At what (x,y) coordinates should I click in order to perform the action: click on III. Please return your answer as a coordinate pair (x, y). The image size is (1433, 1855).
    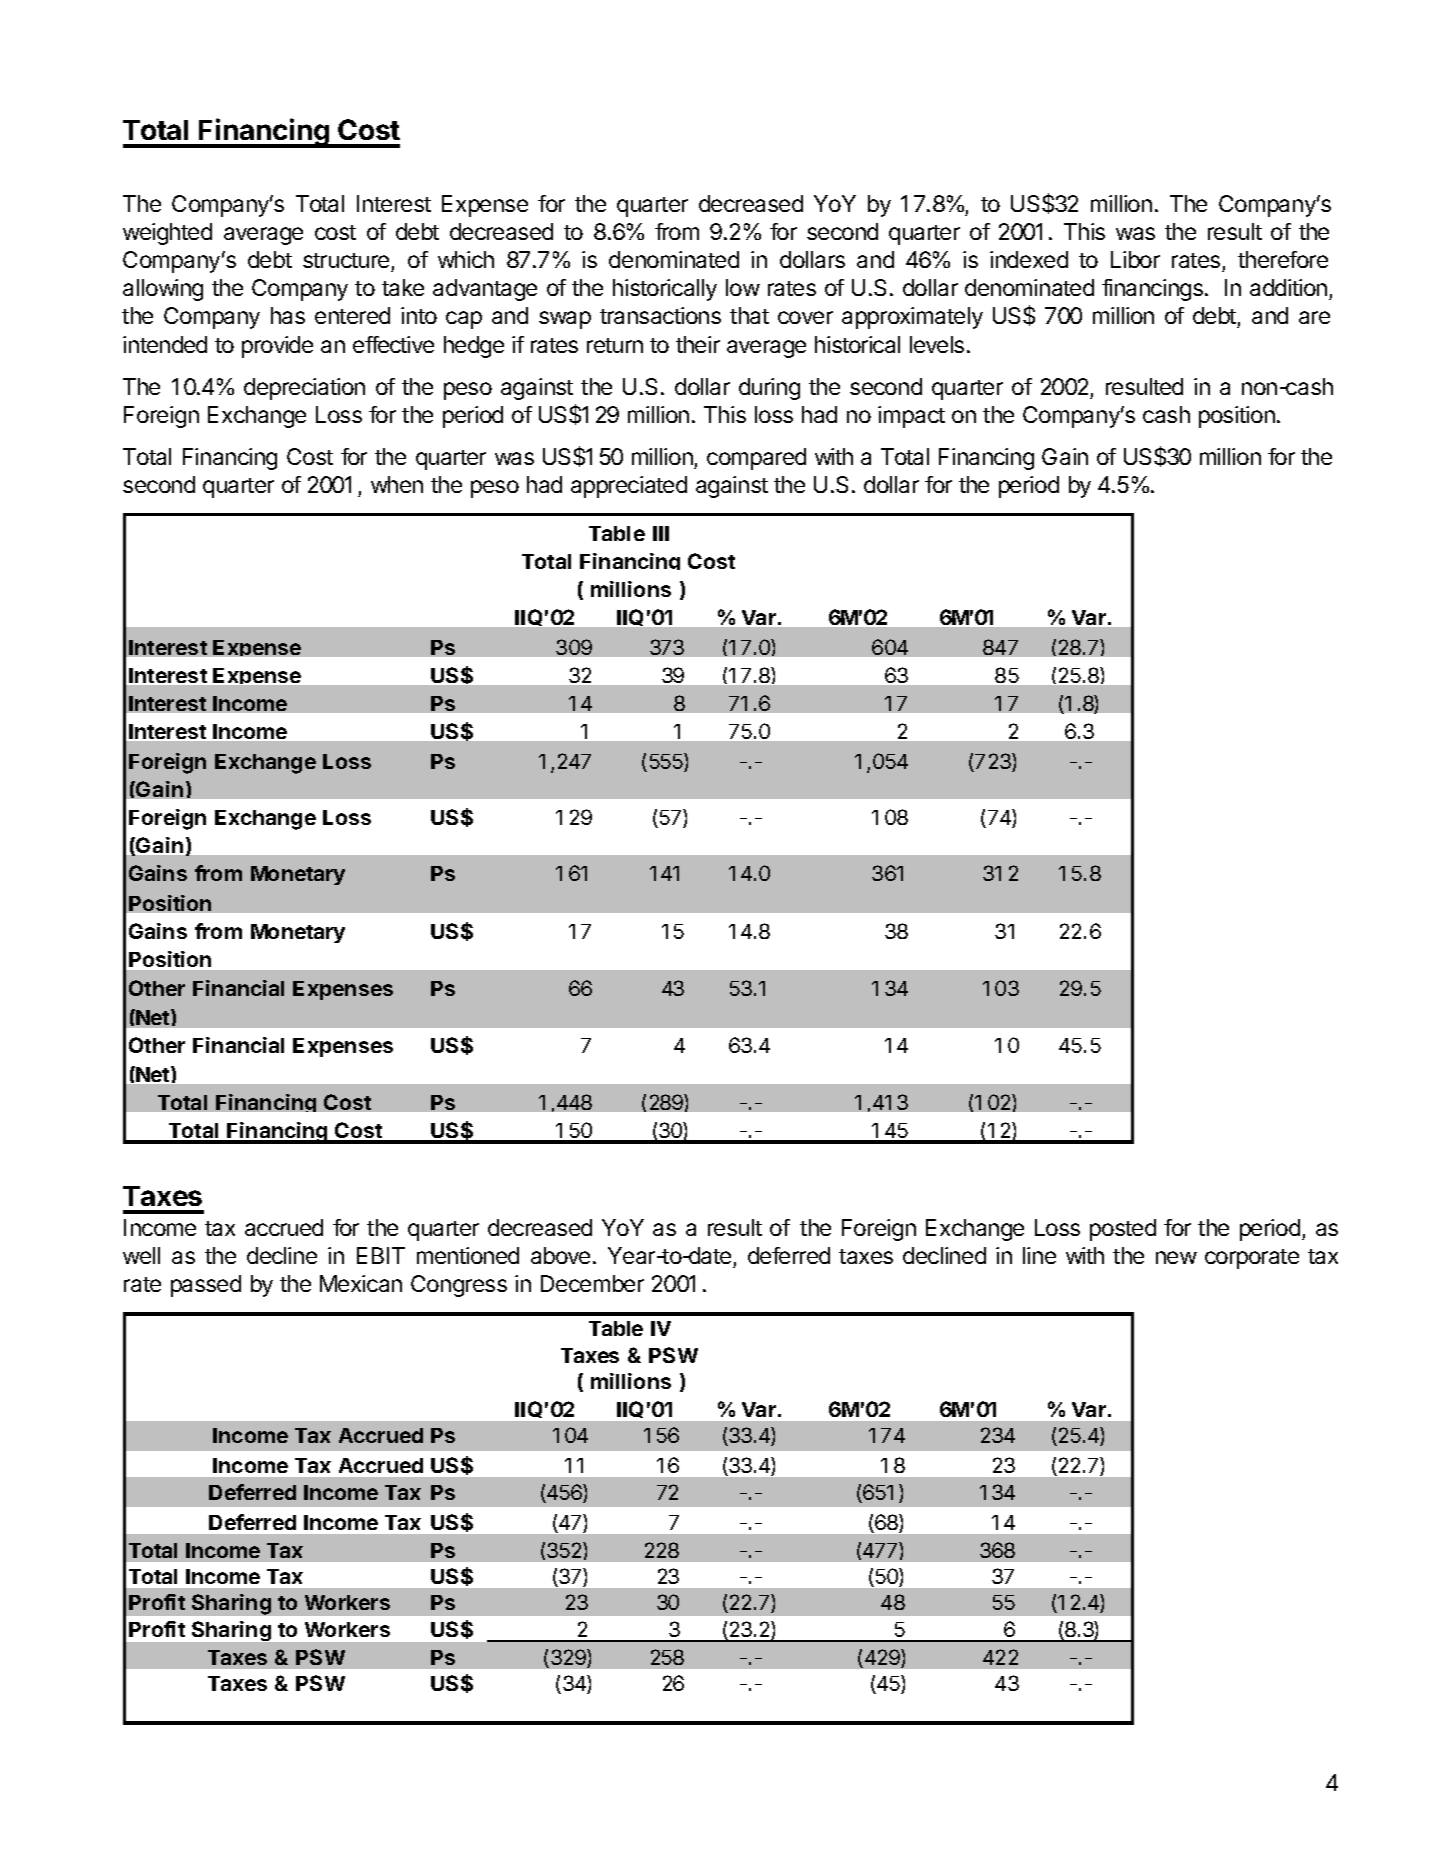
    Looking at the image, I should click on (661, 533).
